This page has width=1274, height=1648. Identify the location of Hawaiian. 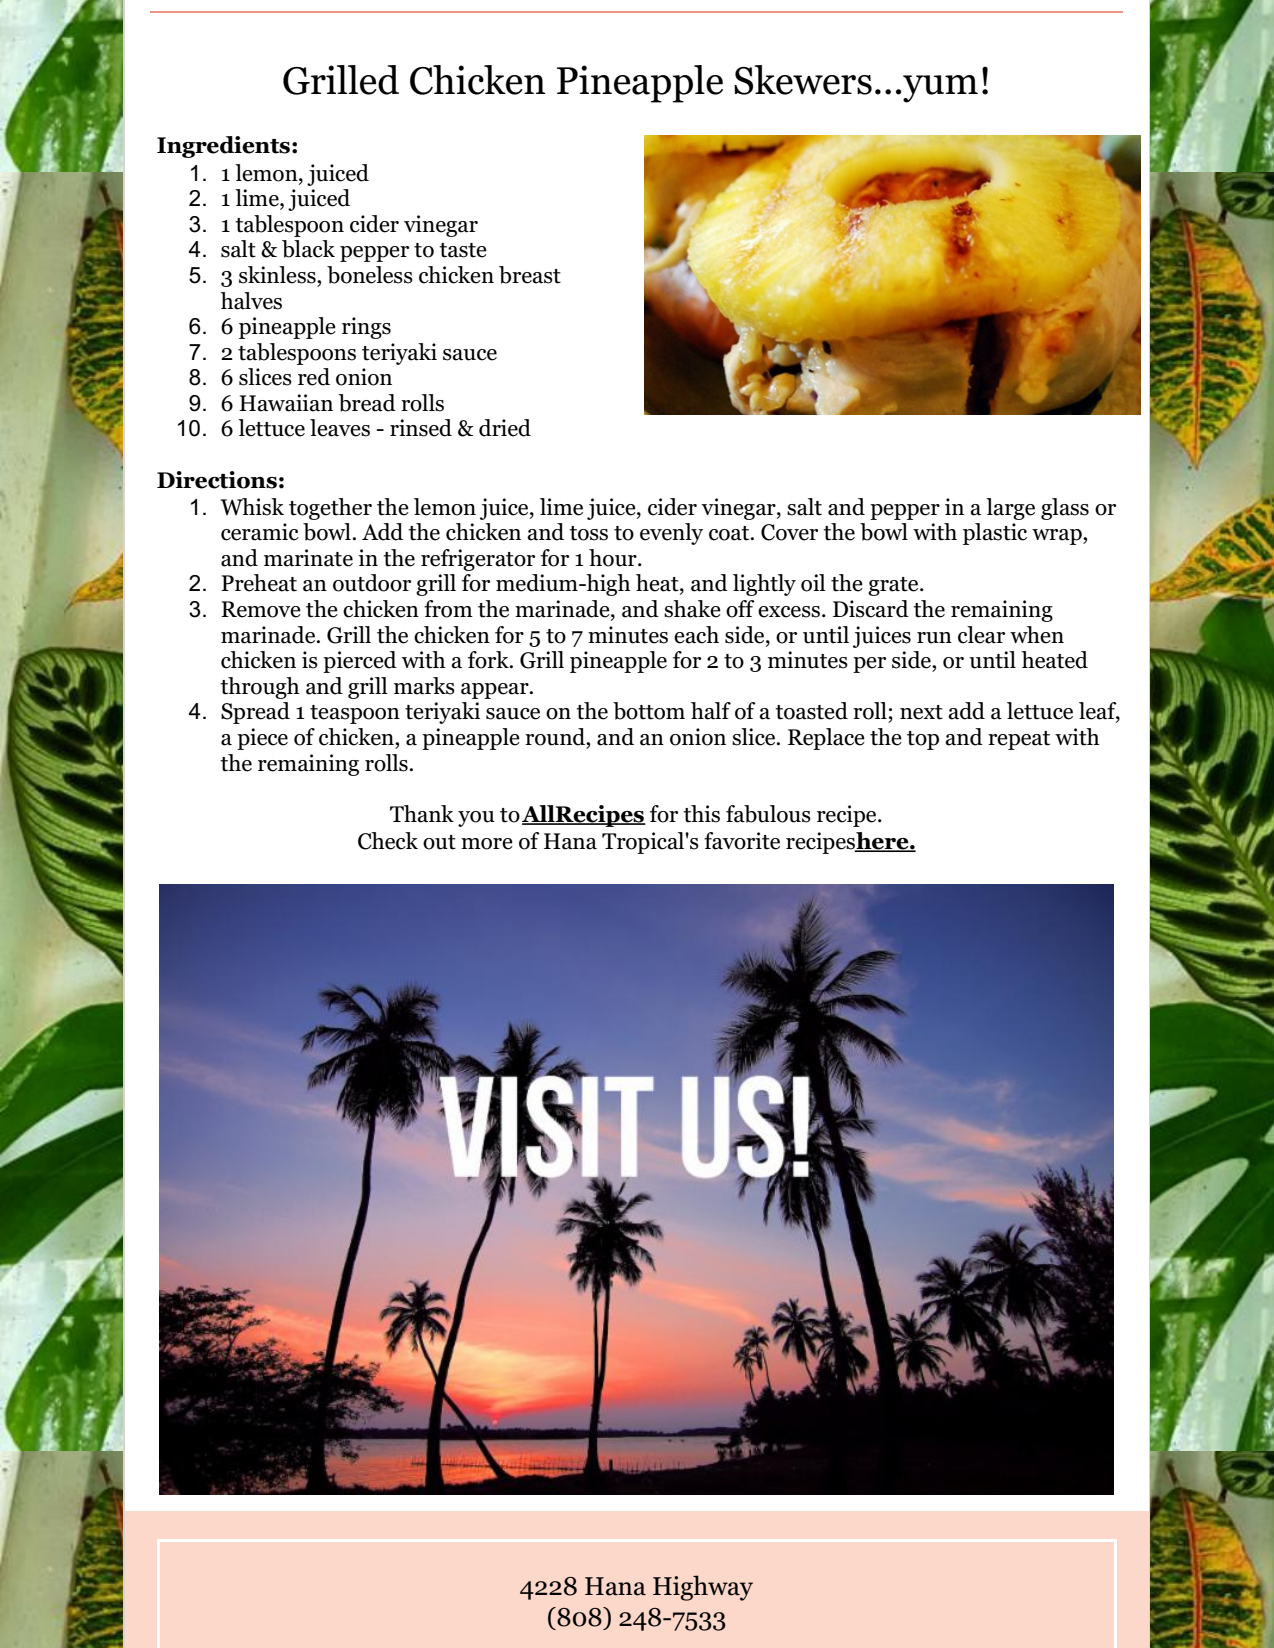
(286, 403).
